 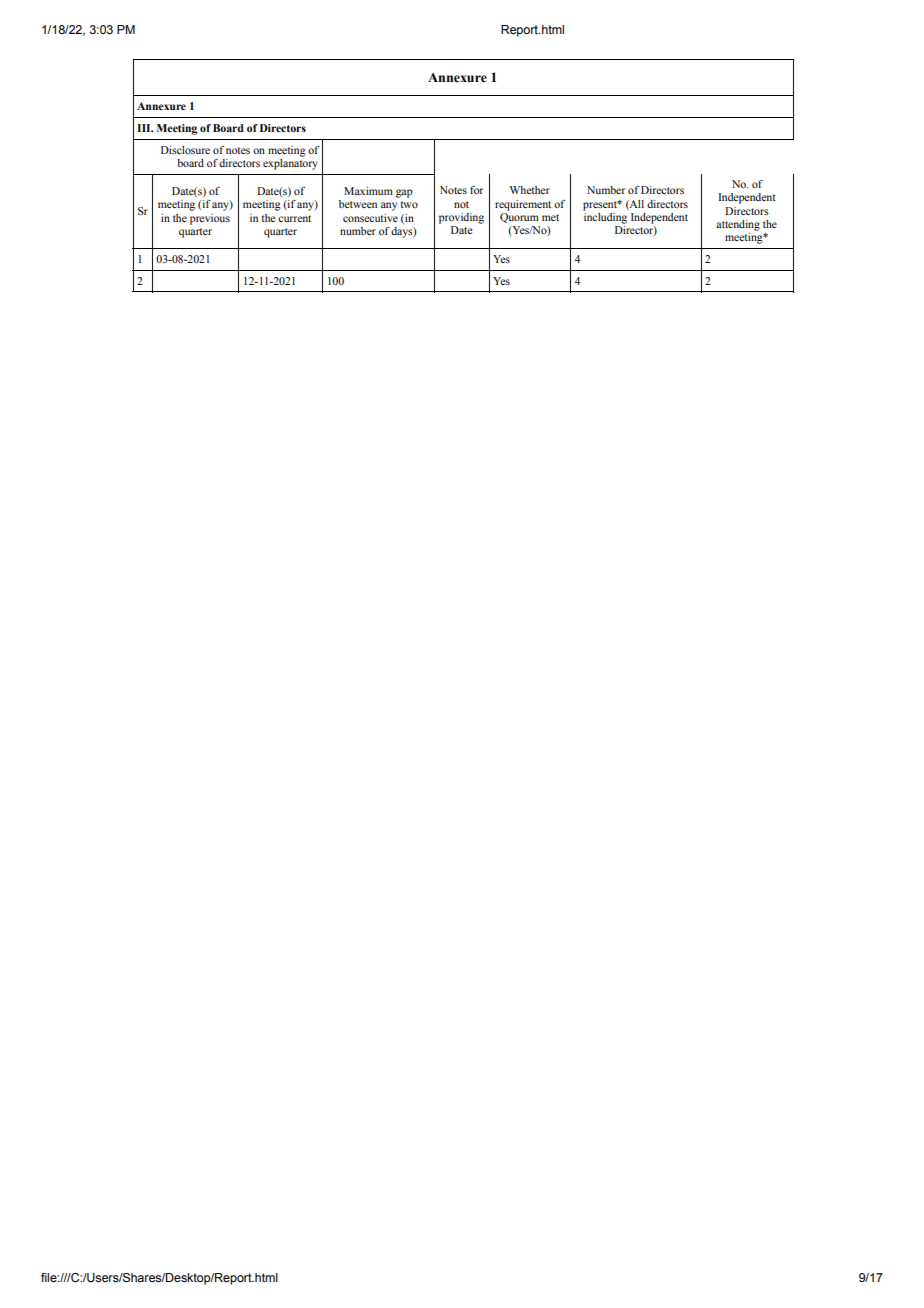 What do you see at coordinates (368, 191) in the screenshot?
I see `Maximum` at bounding box center [368, 191].
